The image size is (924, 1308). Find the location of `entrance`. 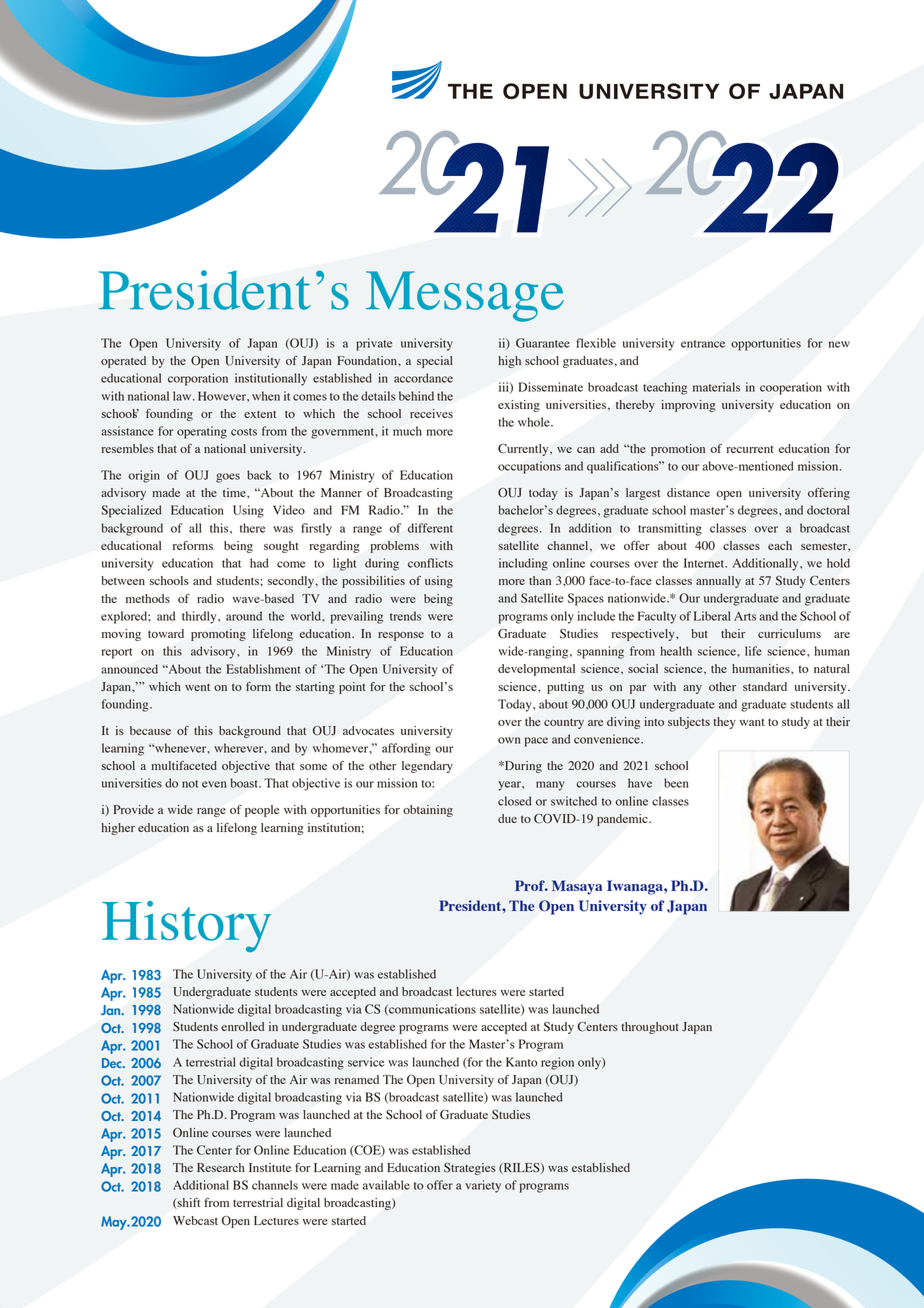

entrance is located at coordinates (703, 344).
